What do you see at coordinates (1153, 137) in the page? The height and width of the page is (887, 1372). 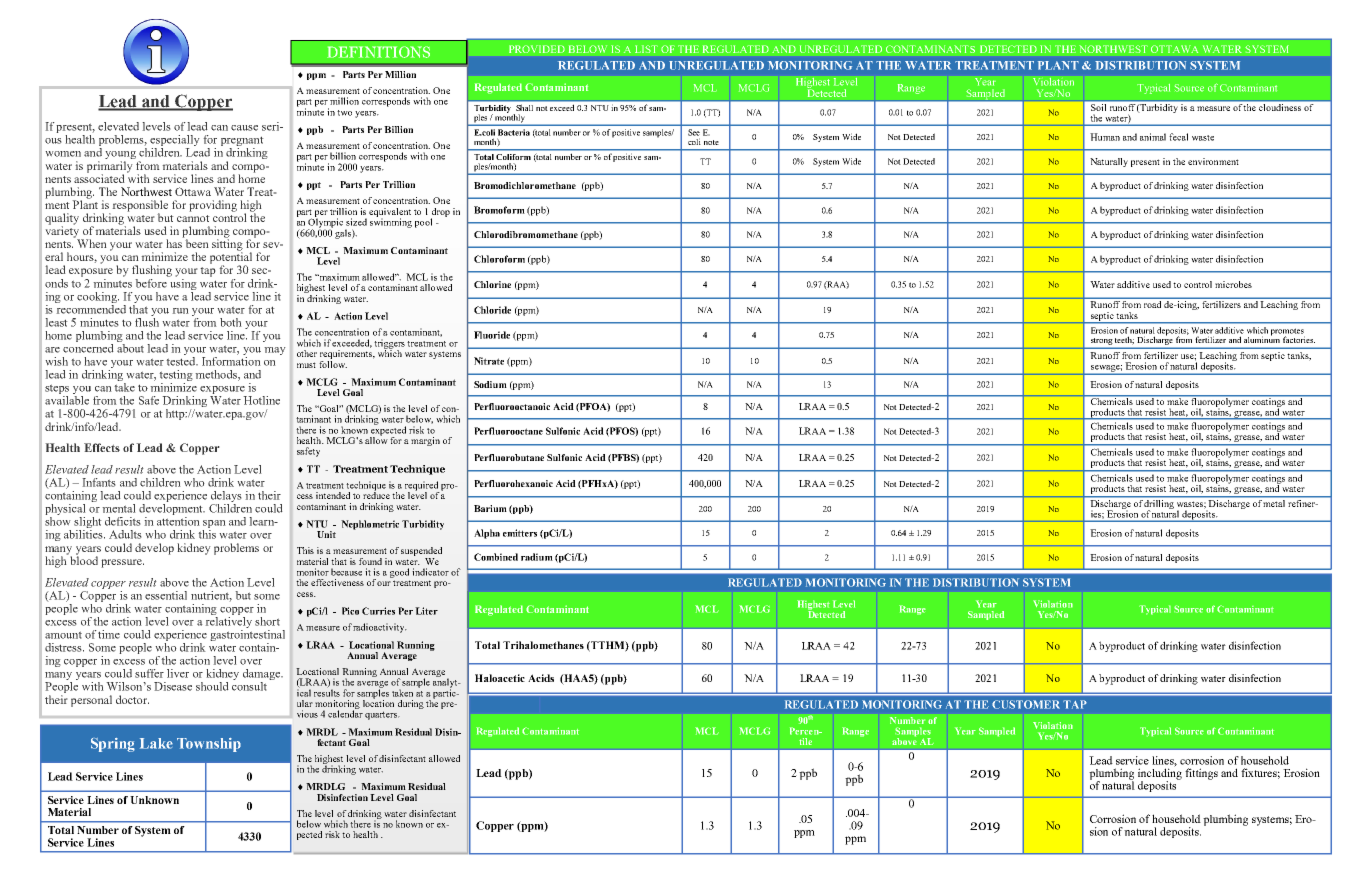 I see `animal` at bounding box center [1153, 137].
